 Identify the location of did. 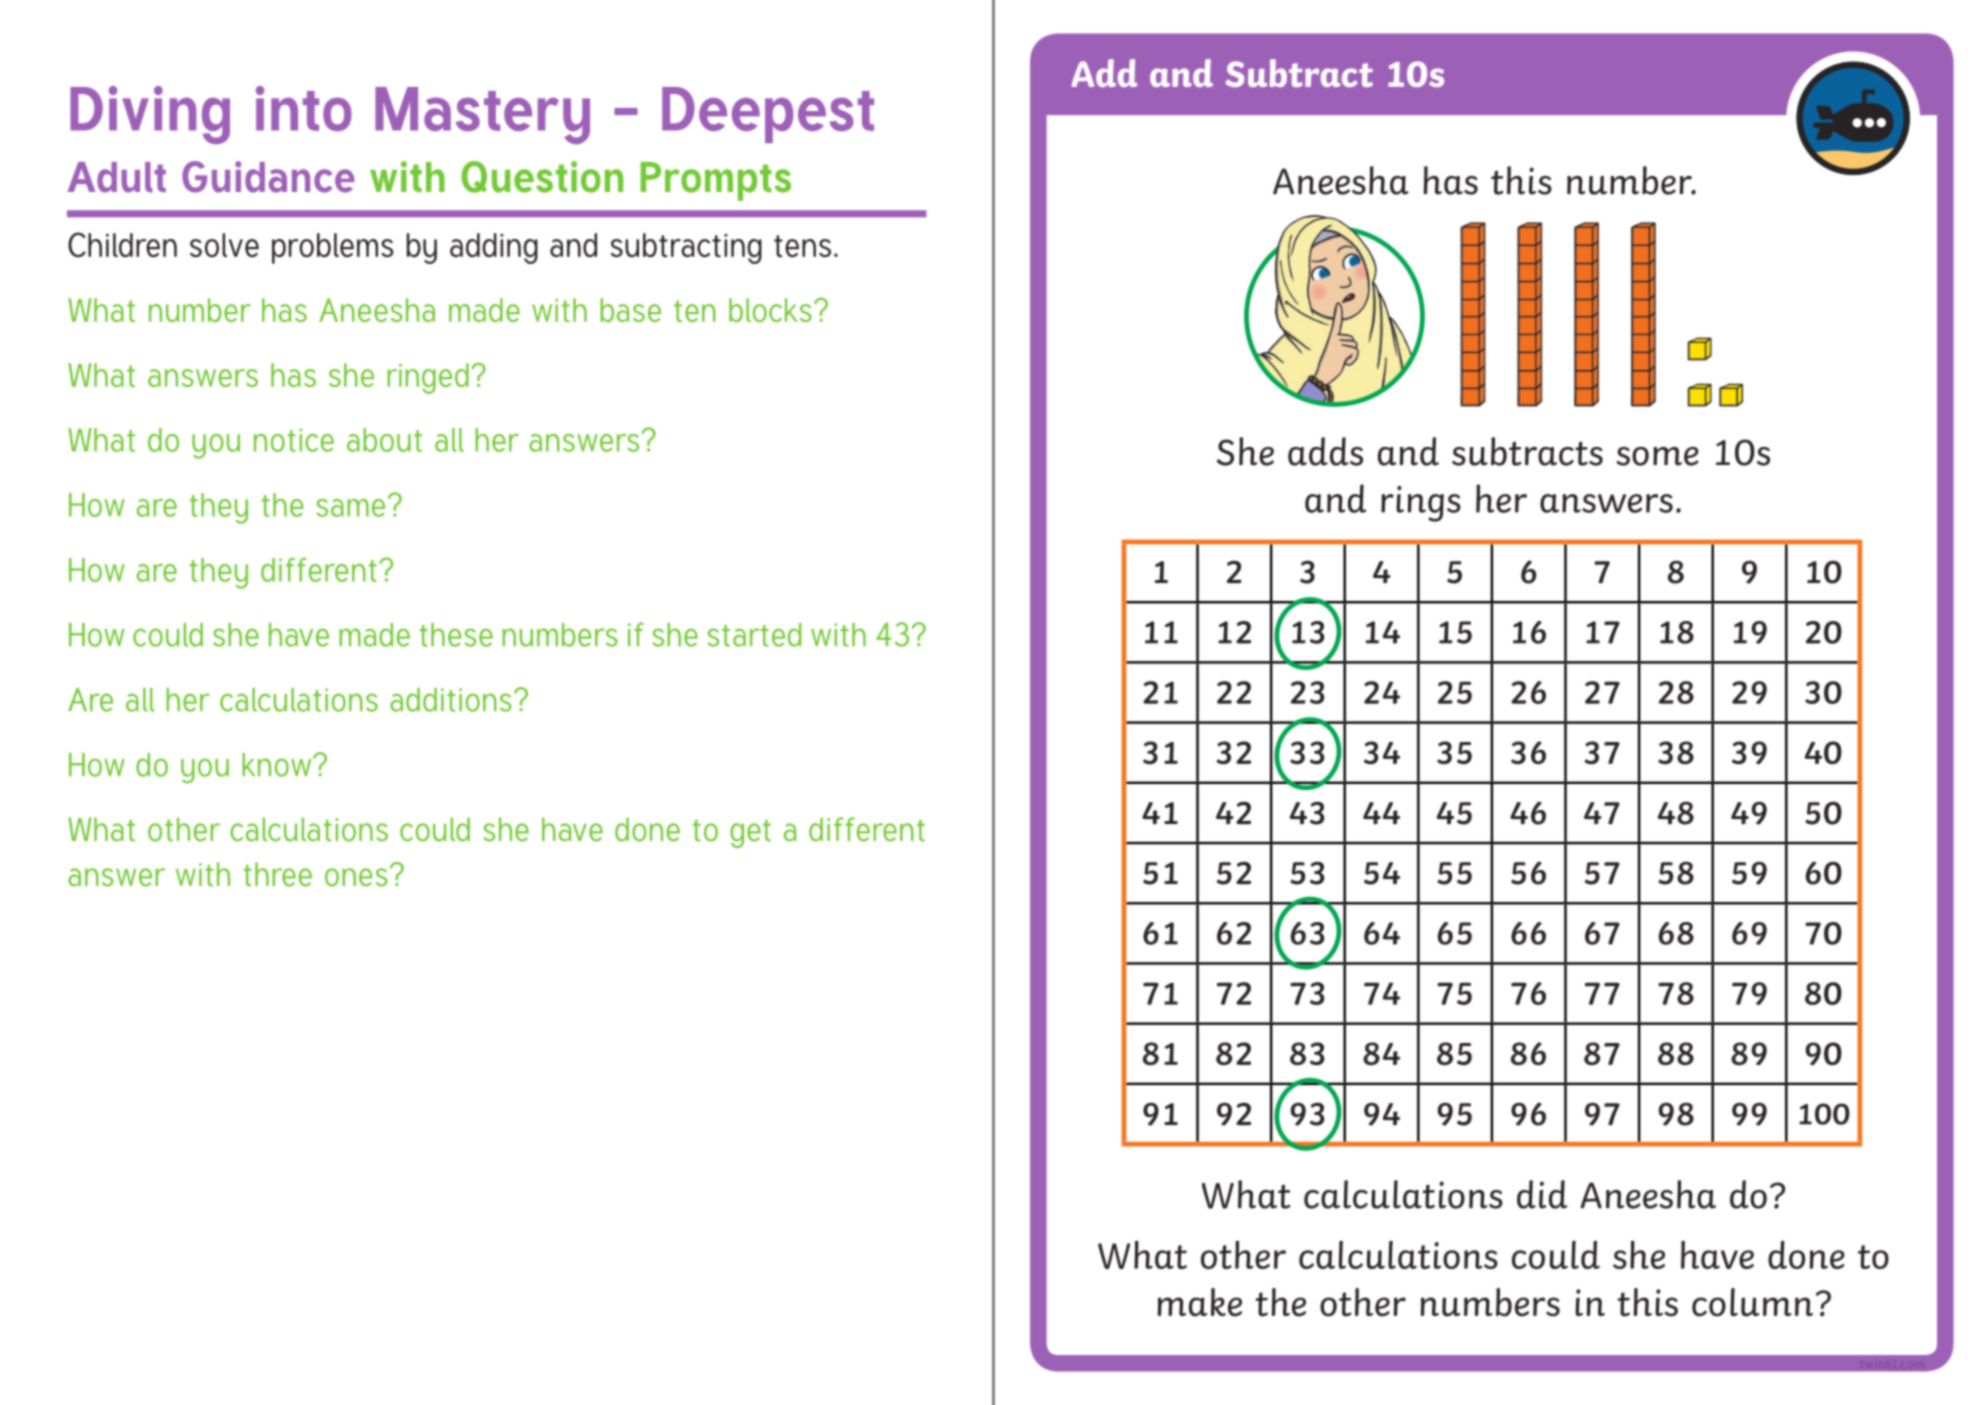
(1542, 1194).
